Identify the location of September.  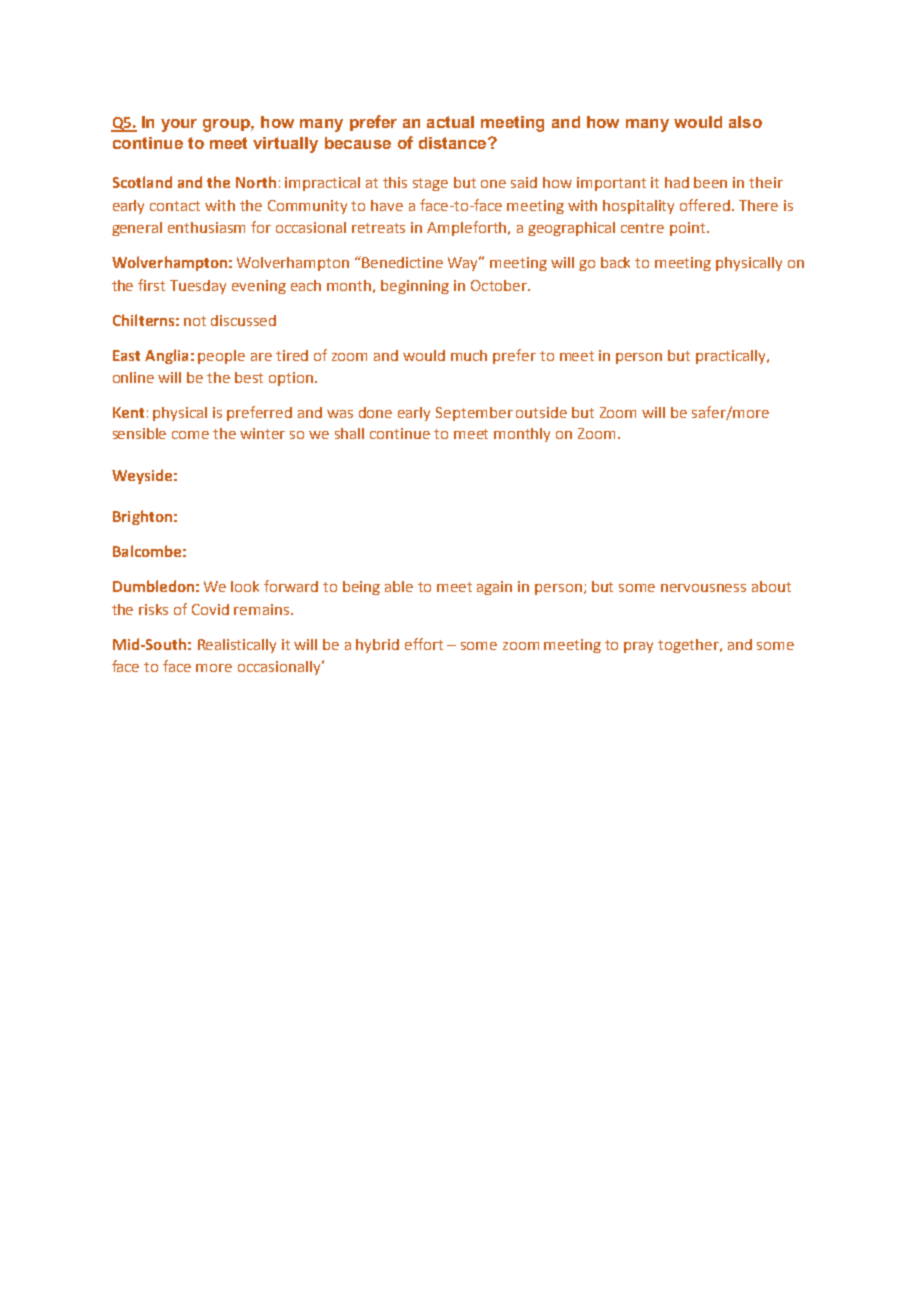
(474, 414).
